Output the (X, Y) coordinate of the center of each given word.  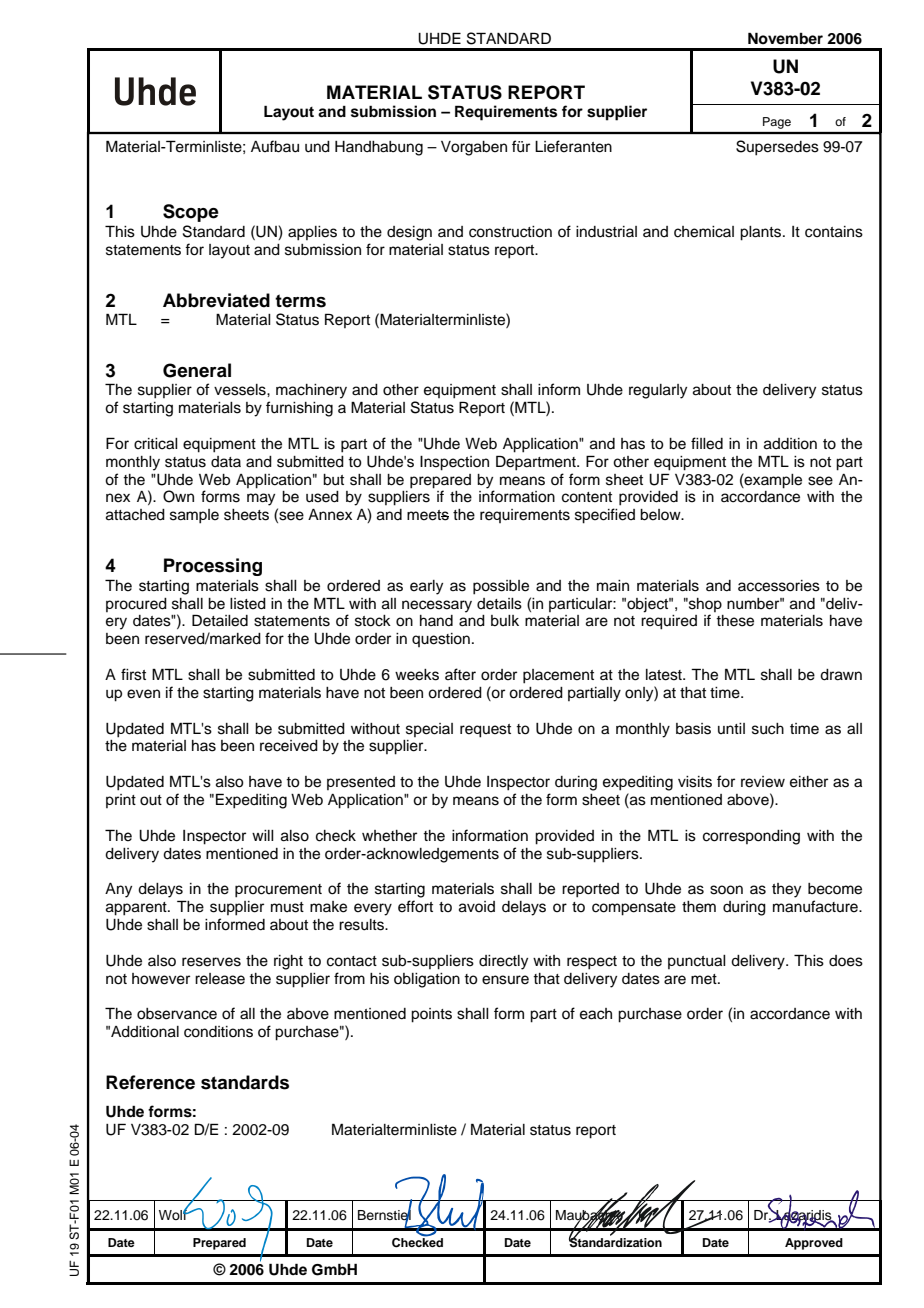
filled (707, 443)
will (263, 835)
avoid (477, 907)
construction (510, 232)
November (785, 38)
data (226, 461)
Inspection (454, 463)
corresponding (751, 837)
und (317, 147)
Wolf (174, 1213)
